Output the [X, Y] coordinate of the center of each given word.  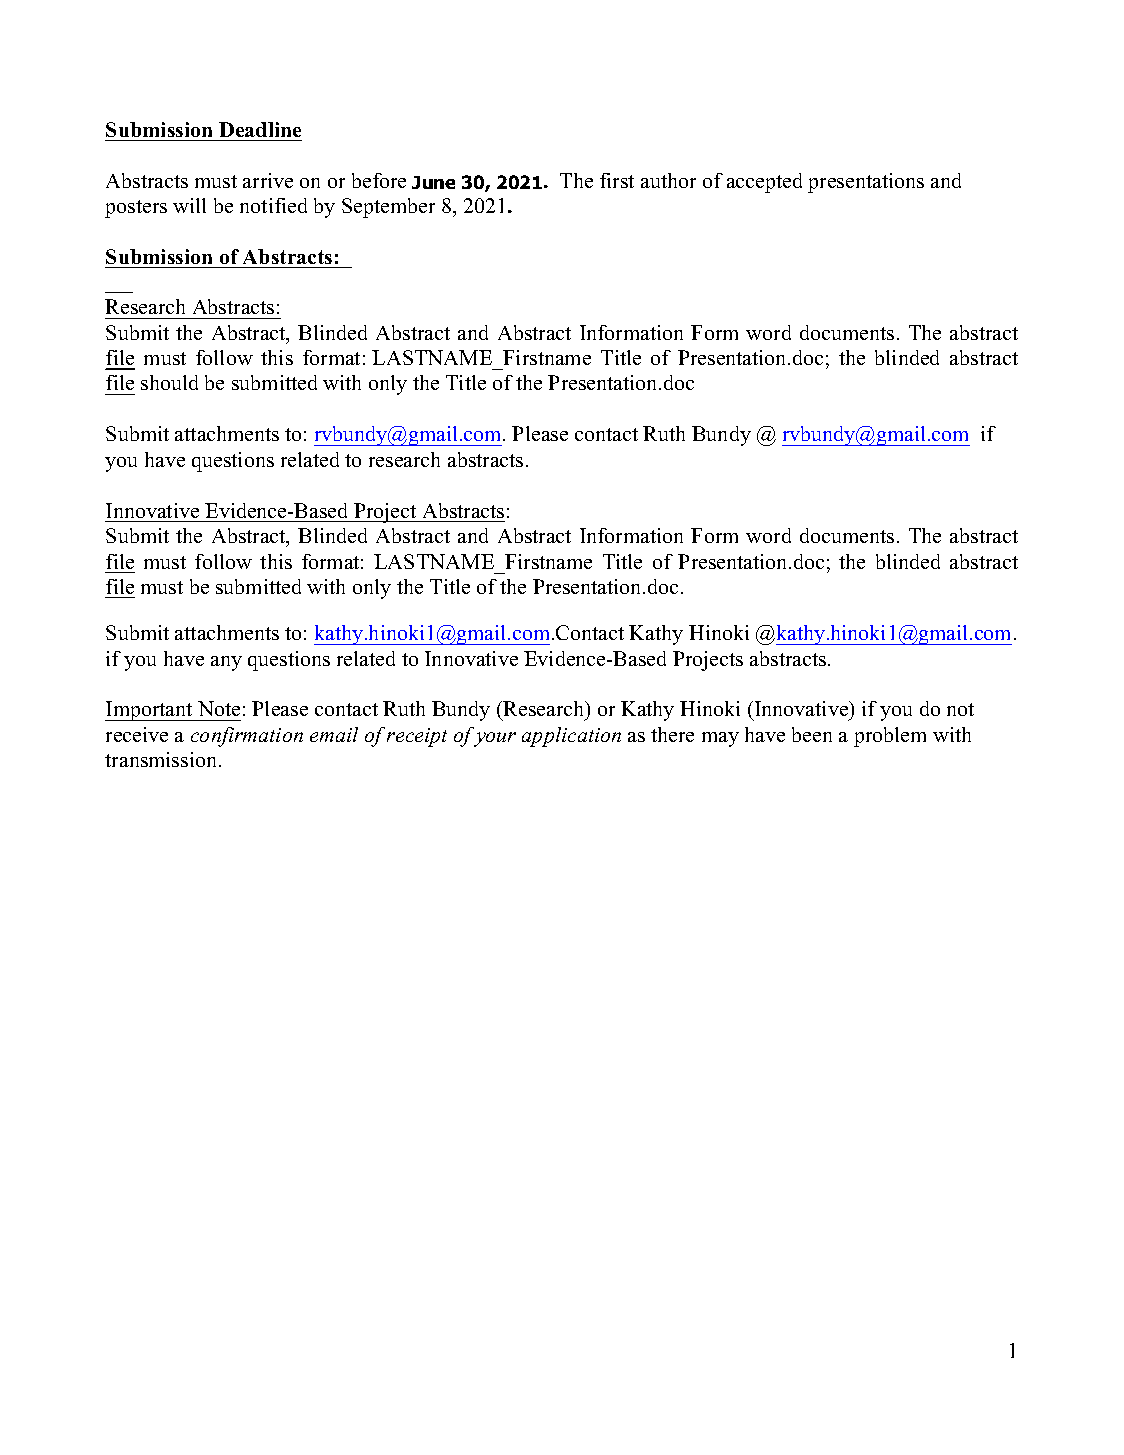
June [433, 182]
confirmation [247, 737]
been [812, 734]
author [668, 180]
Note [219, 708]
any [226, 663]
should [169, 382]
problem [890, 737]
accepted [764, 183]
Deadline [260, 129]
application [571, 737]
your [495, 739]
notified [273, 205]
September [388, 208]
